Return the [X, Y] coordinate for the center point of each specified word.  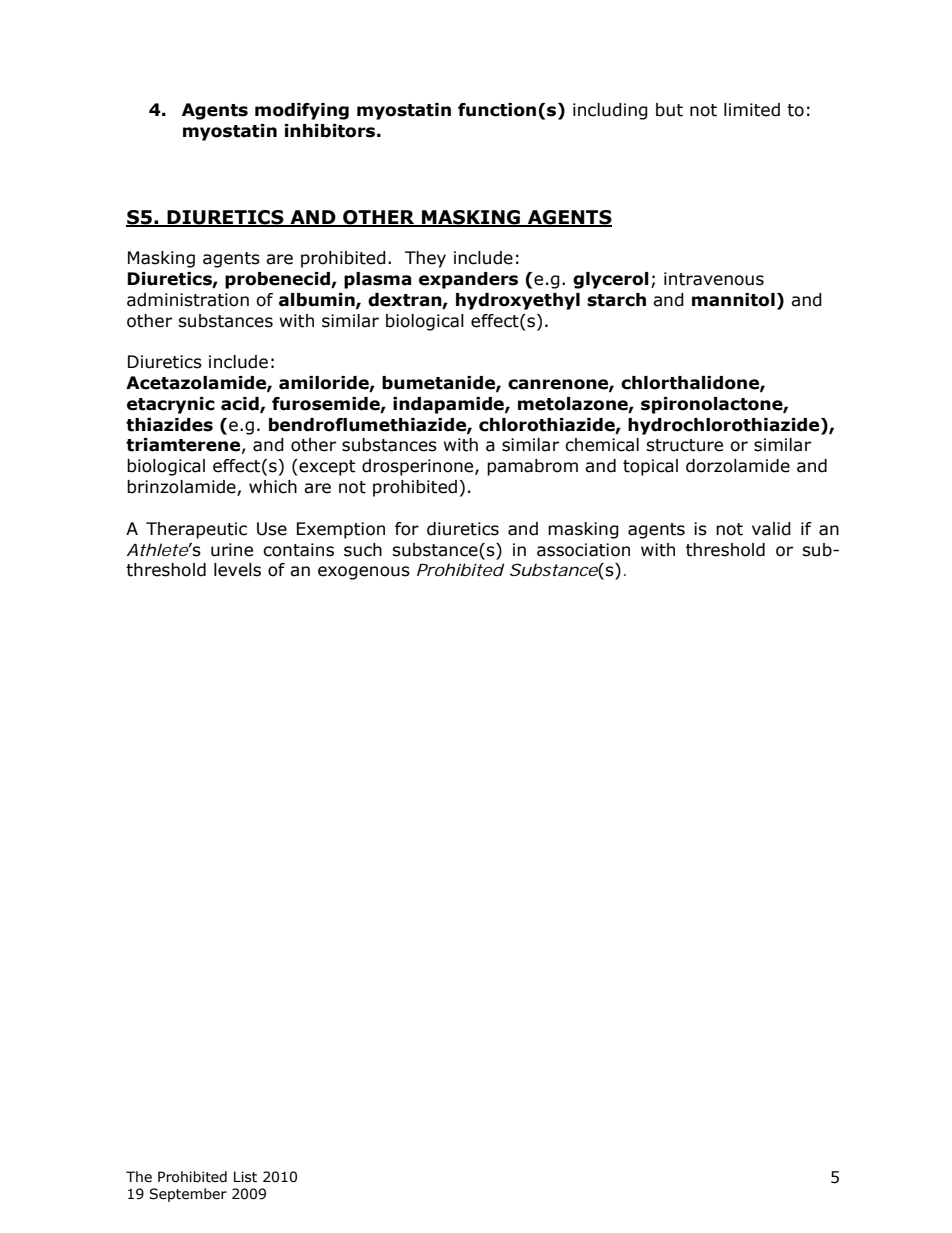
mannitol [733, 300]
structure [684, 445]
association [583, 550]
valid [771, 529]
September [188, 1195]
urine [232, 550]
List [245, 1177]
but [669, 110]
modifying [302, 111]
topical [650, 467]
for [407, 529]
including [610, 111]
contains [298, 550]
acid [241, 404]
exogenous [364, 573]
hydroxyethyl [518, 301]
